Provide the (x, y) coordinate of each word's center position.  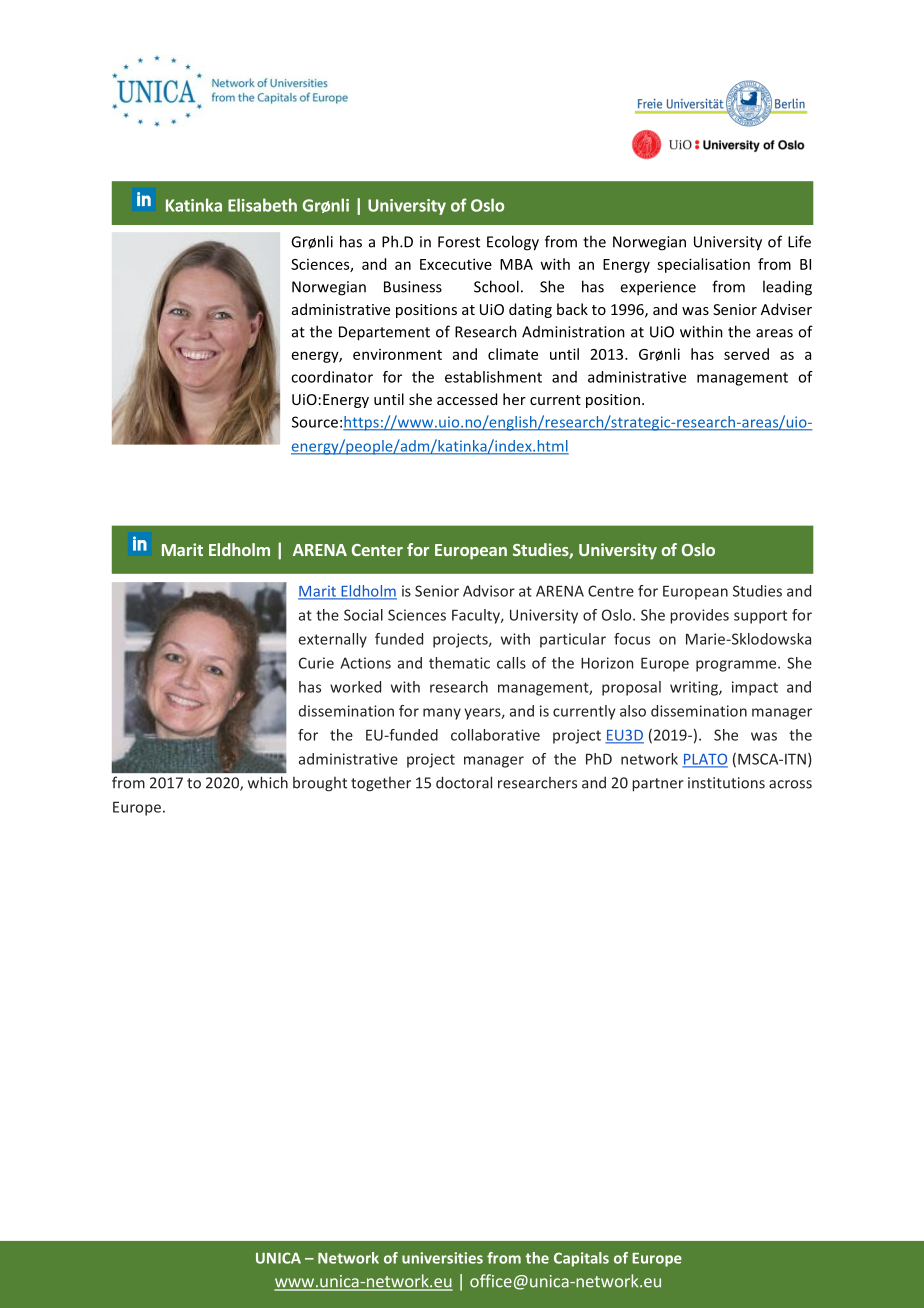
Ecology (513, 243)
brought (320, 784)
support (760, 617)
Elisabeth (262, 205)
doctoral (464, 782)
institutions (726, 783)
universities (442, 1258)
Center (377, 550)
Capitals (581, 1259)
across (790, 784)
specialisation (703, 265)
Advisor (489, 591)
